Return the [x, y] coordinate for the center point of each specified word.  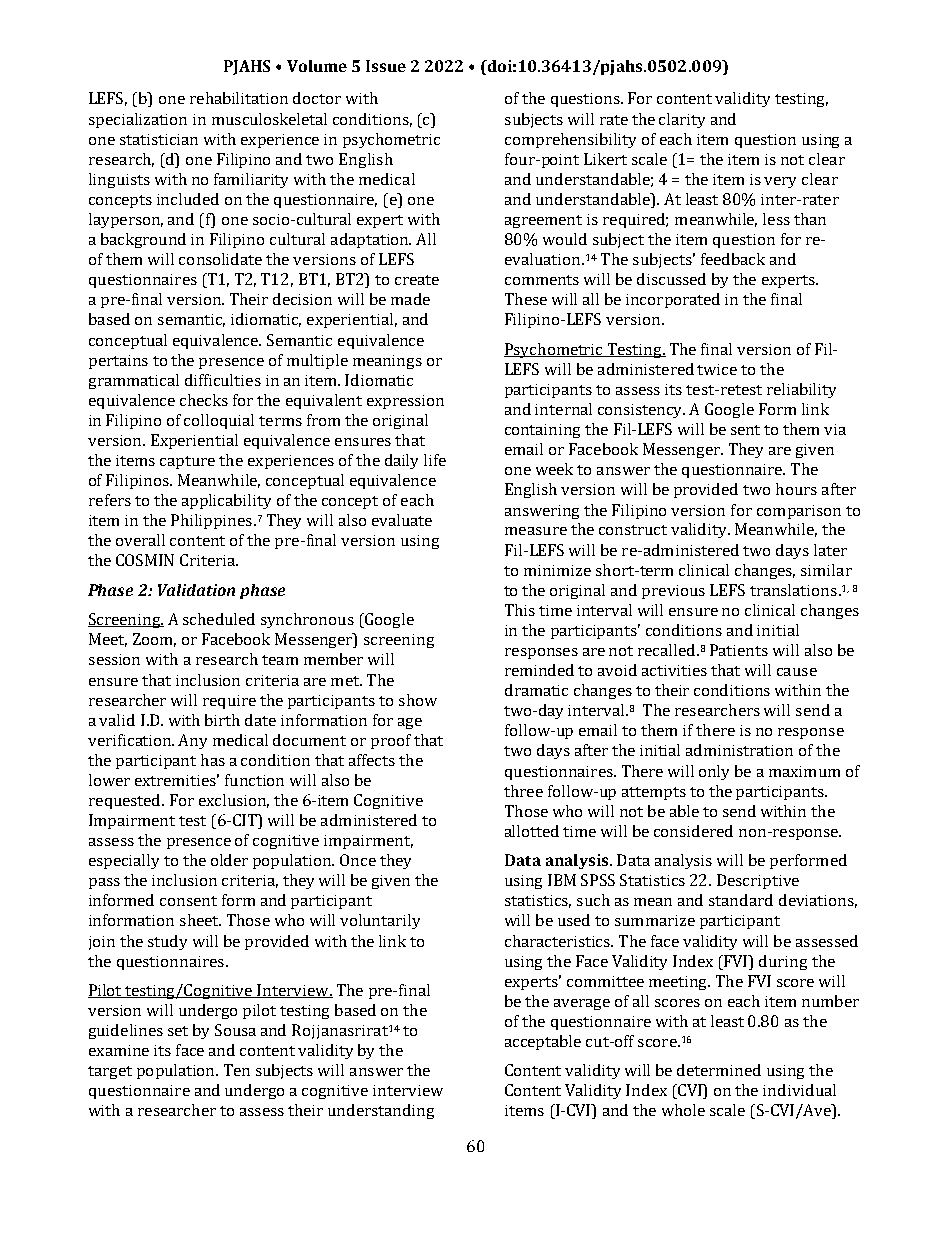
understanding [381, 1111]
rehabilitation [239, 98]
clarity [682, 120]
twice [717, 369]
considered [693, 831]
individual [799, 1090]
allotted [532, 831]
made [410, 299]
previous [673, 592]
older [229, 860]
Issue [386, 66]
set [178, 1031]
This [520, 610]
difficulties [223, 380]
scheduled [219, 619]
